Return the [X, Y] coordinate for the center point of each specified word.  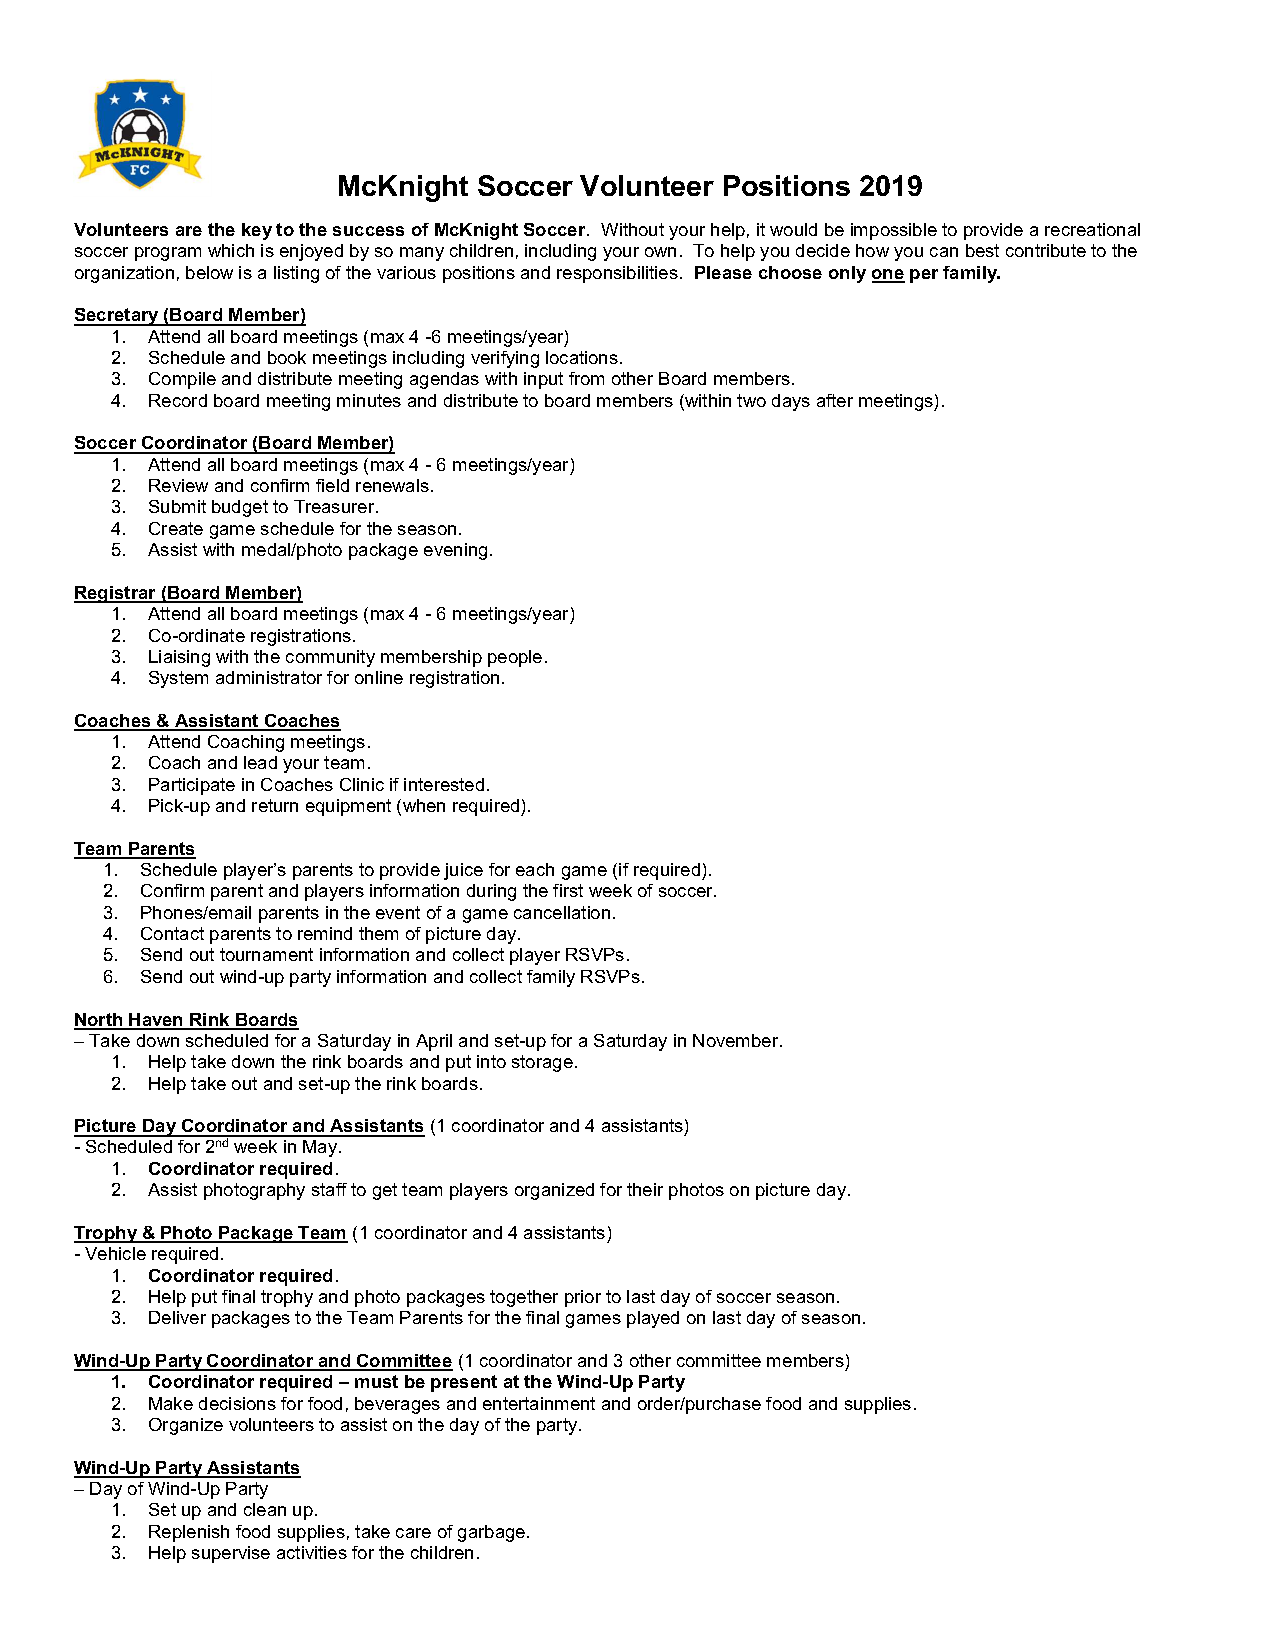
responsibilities [617, 274]
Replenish [189, 1533]
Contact [172, 933]
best [982, 250]
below [209, 272]
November [737, 1040]
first [568, 890]
